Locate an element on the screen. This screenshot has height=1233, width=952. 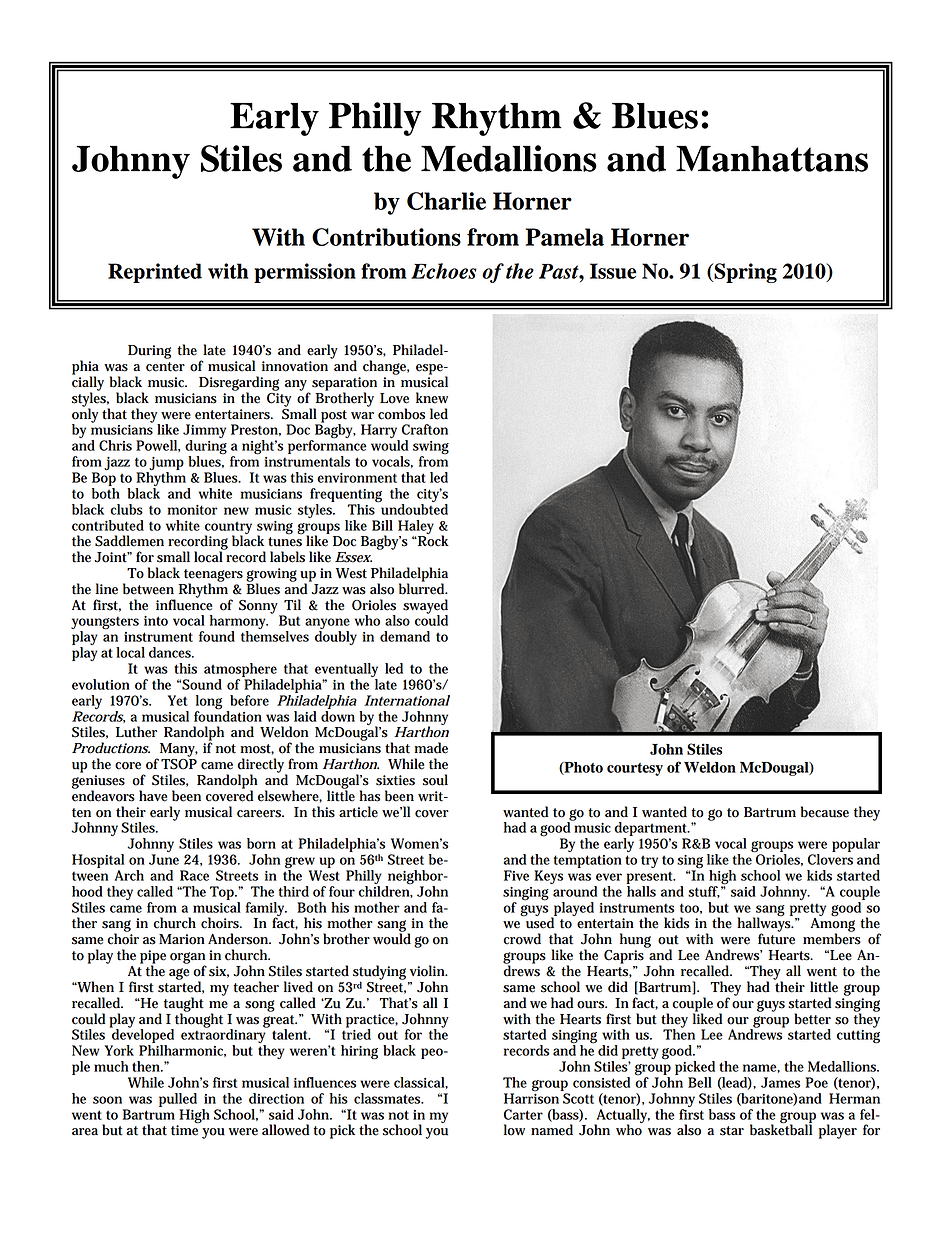
pulled is located at coordinates (178, 1100).
